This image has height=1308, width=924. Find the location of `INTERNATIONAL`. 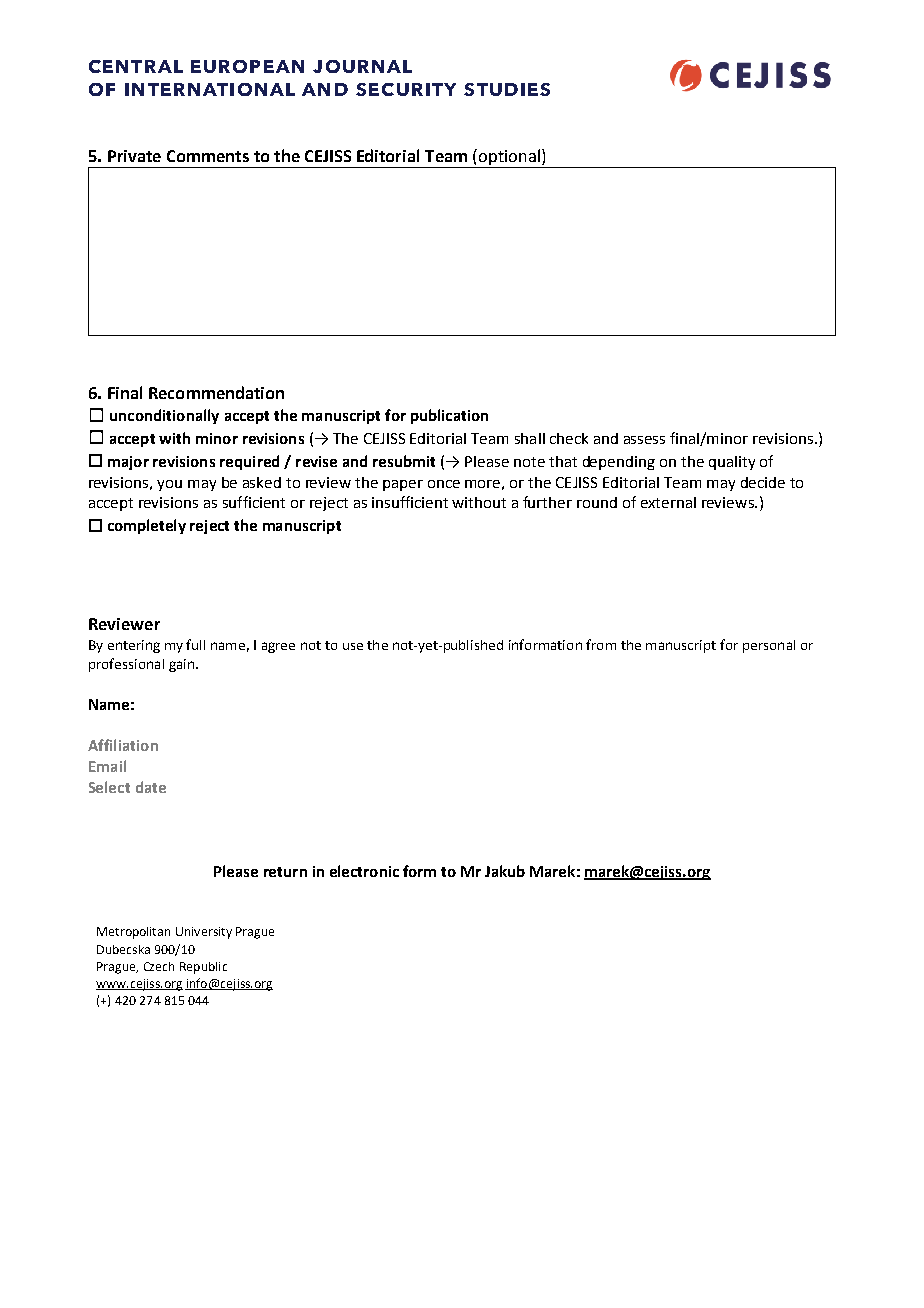

INTERNATIONAL is located at coordinates (210, 89).
